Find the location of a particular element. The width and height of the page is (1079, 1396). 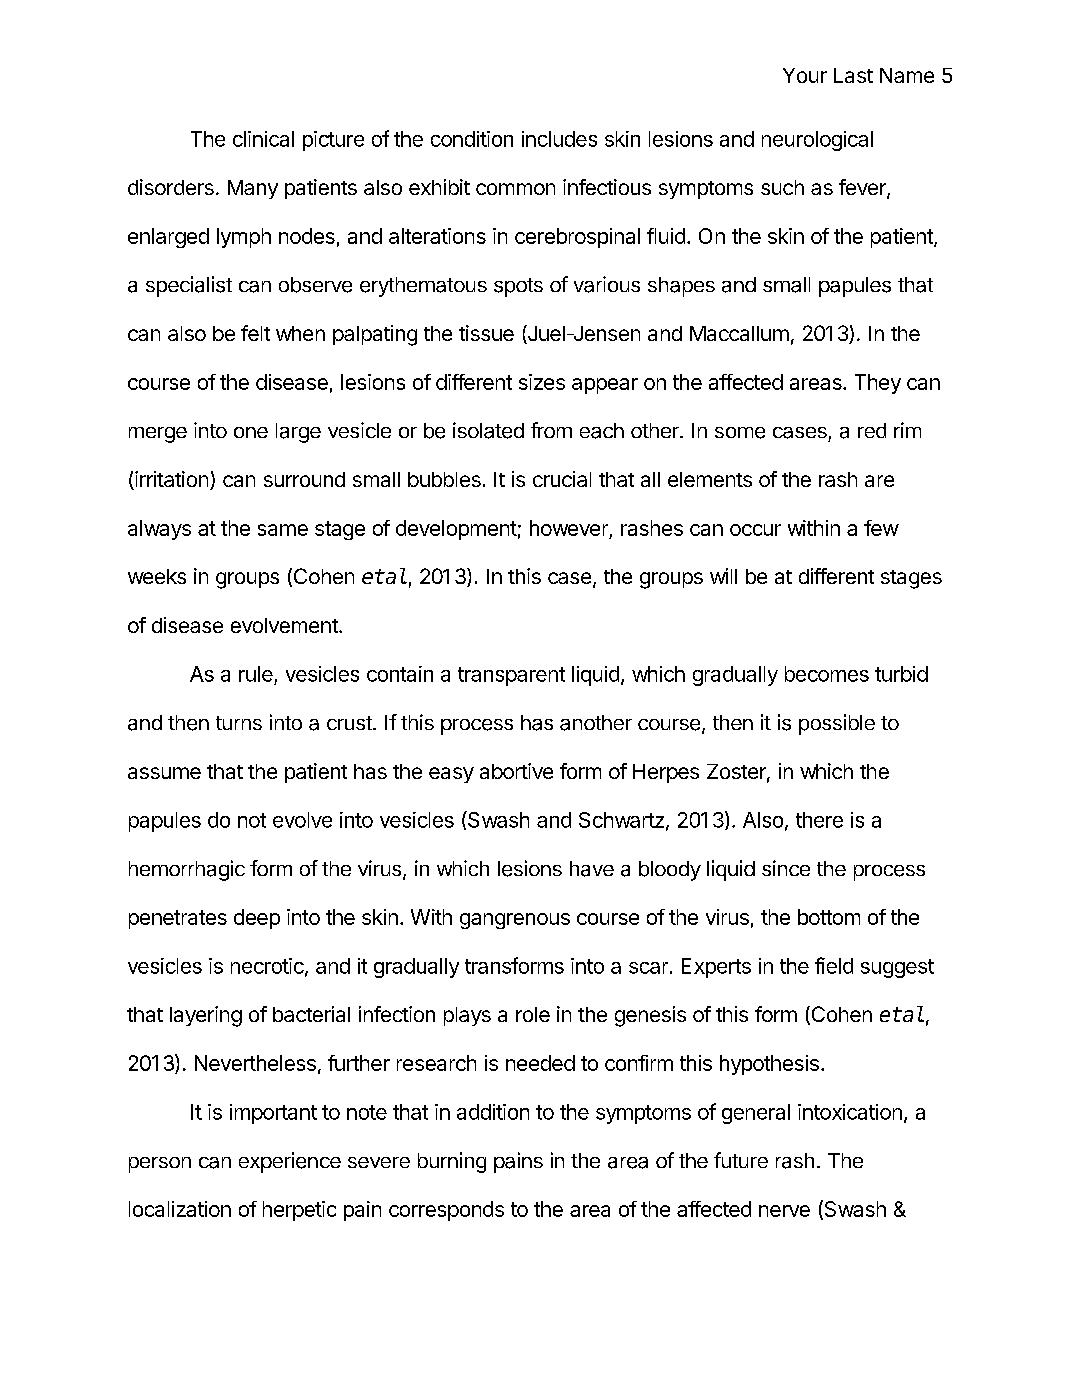

includes is located at coordinates (559, 139).
